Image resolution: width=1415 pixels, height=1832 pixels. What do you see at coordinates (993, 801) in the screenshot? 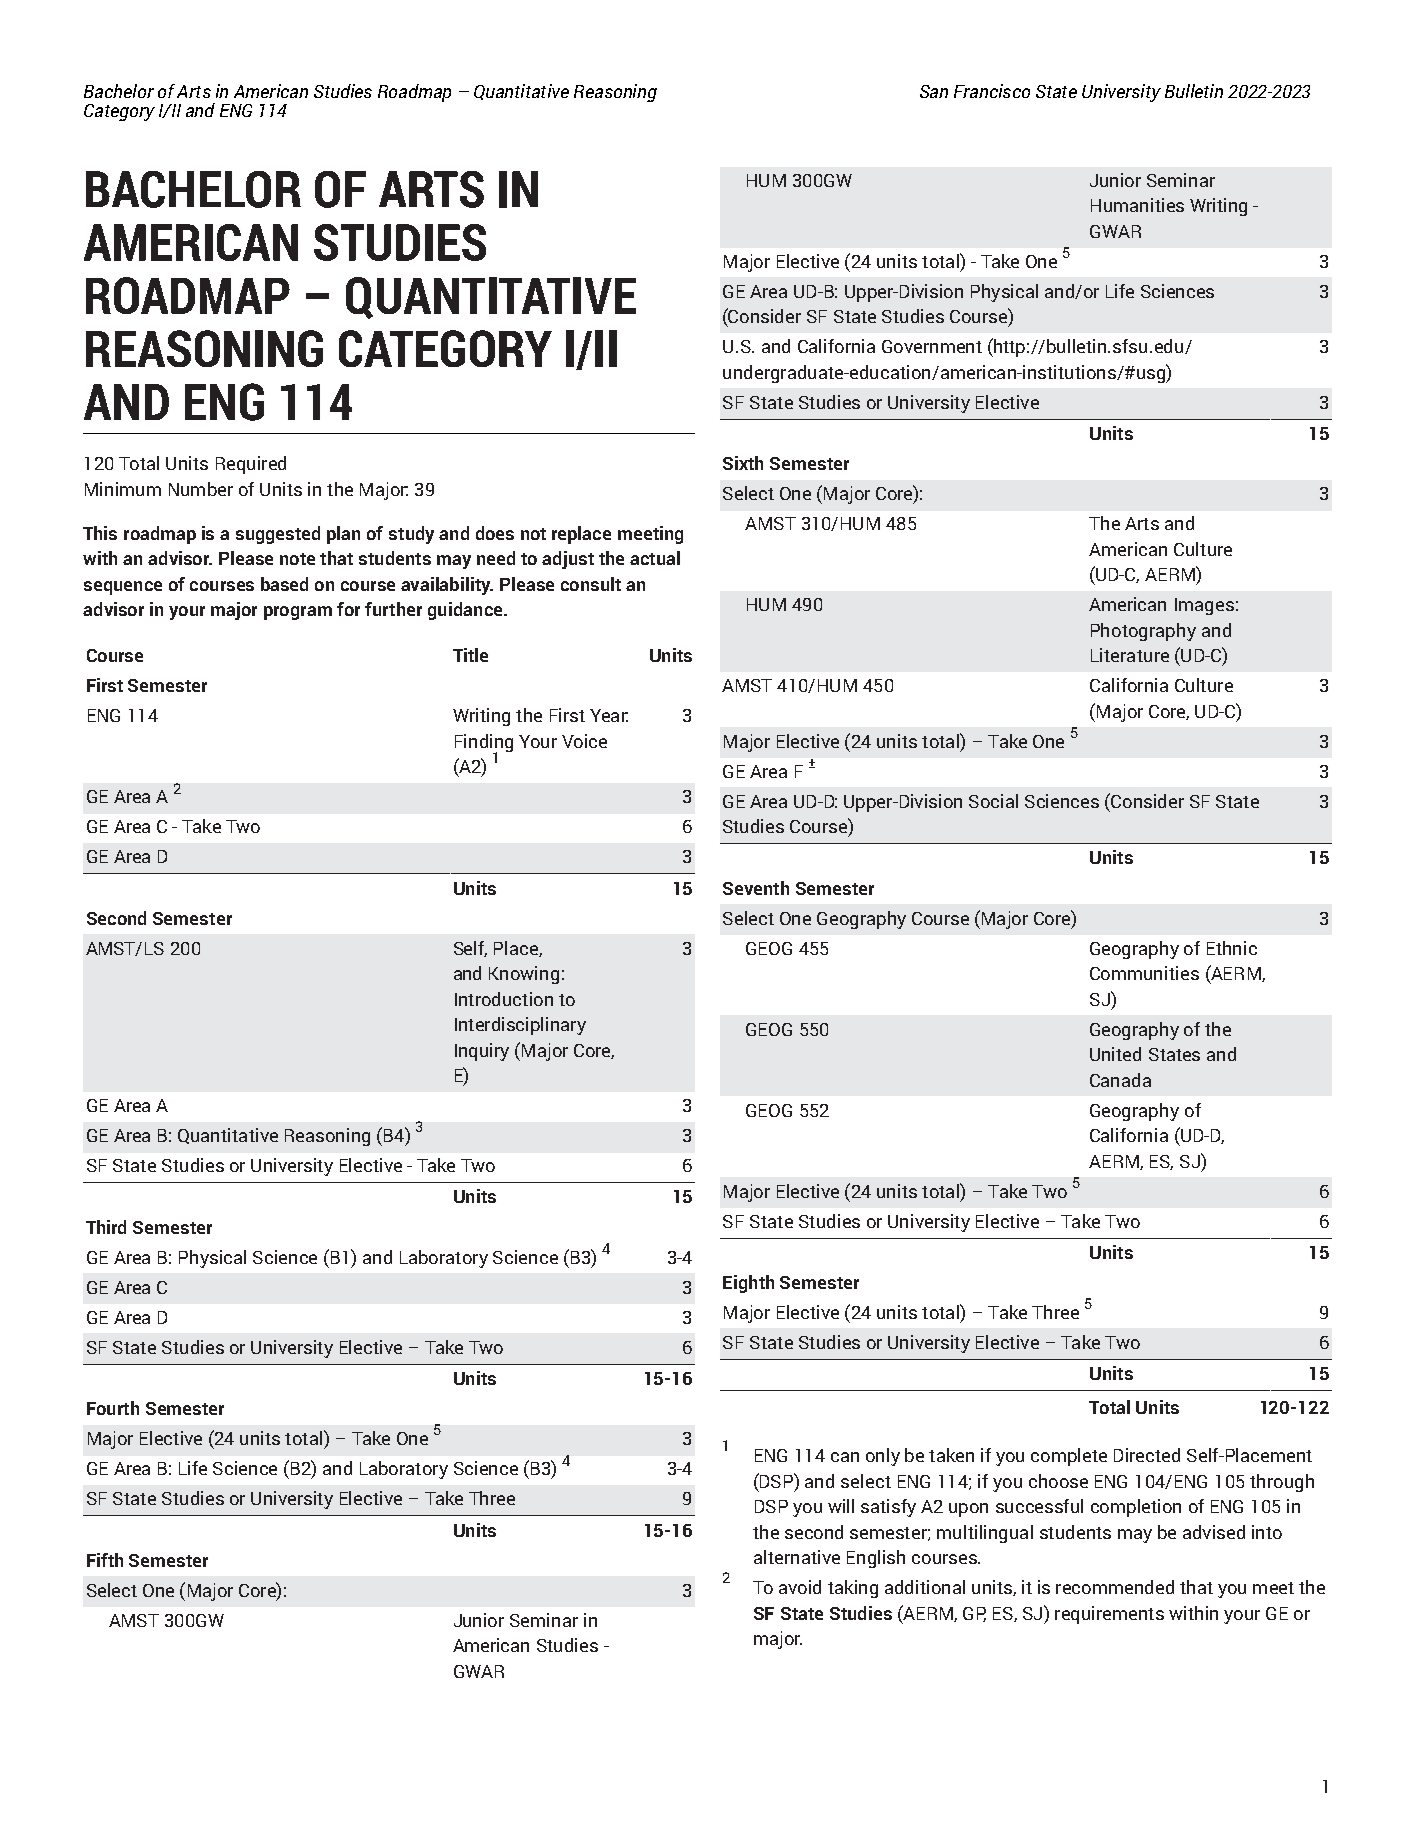
I see `Social` at bounding box center [993, 801].
